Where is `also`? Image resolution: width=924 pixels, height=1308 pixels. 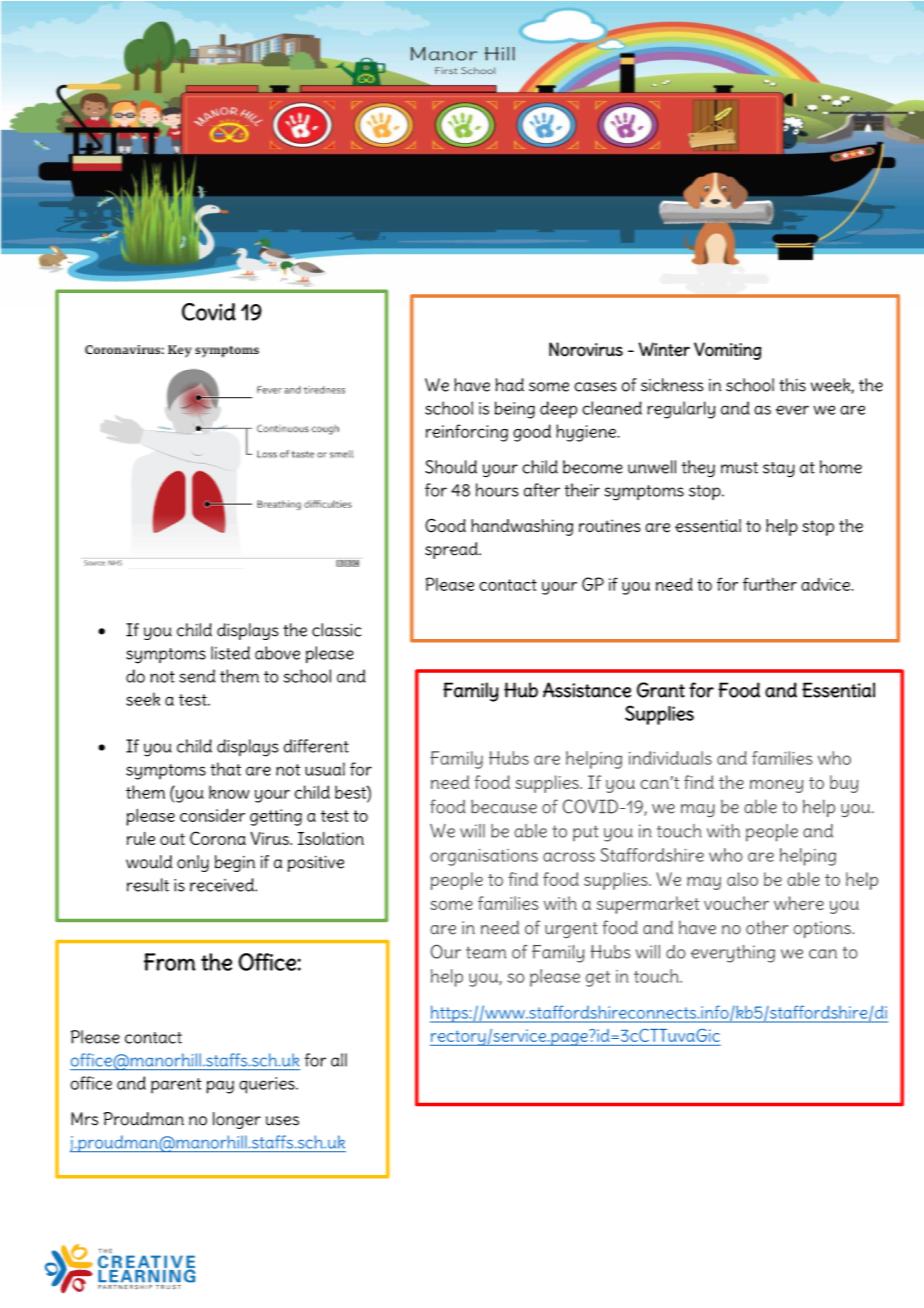
also is located at coordinates (742, 879).
